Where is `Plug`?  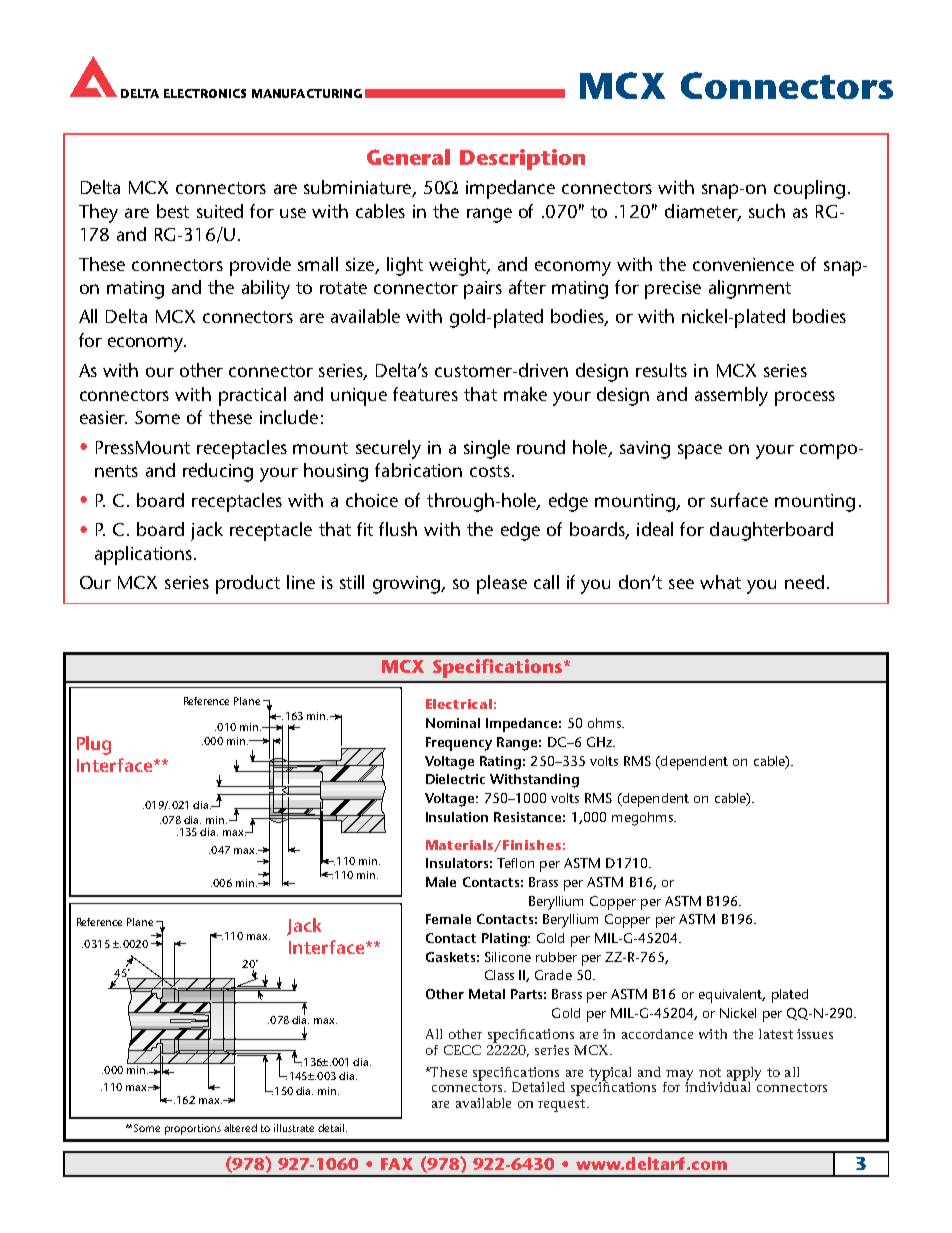 Plug is located at coordinates (94, 745).
